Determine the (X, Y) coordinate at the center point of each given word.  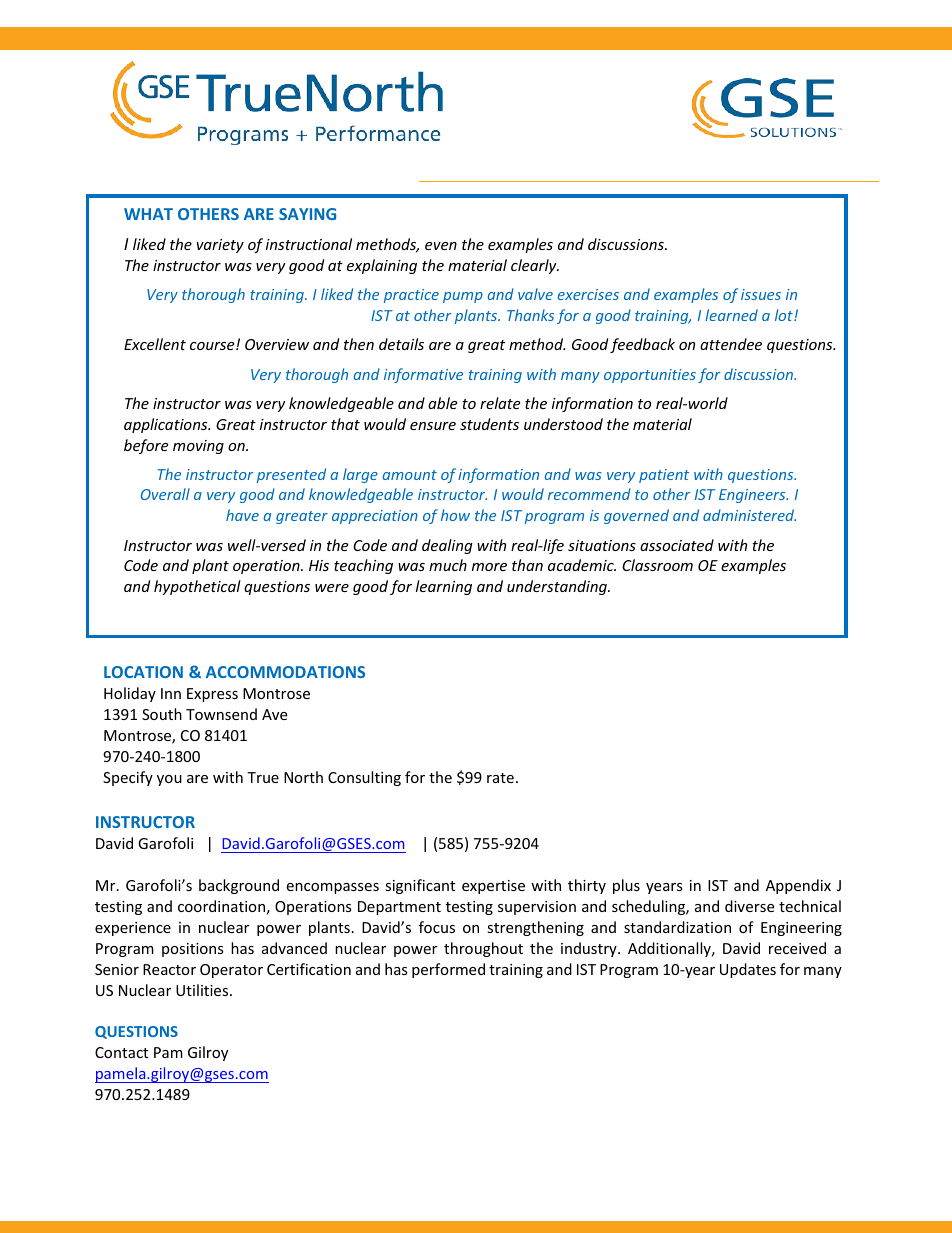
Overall (165, 494)
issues (761, 294)
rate (500, 778)
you (169, 780)
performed (448, 970)
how (455, 515)
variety (220, 246)
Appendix (798, 886)
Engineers (753, 496)
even (441, 246)
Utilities (203, 990)
